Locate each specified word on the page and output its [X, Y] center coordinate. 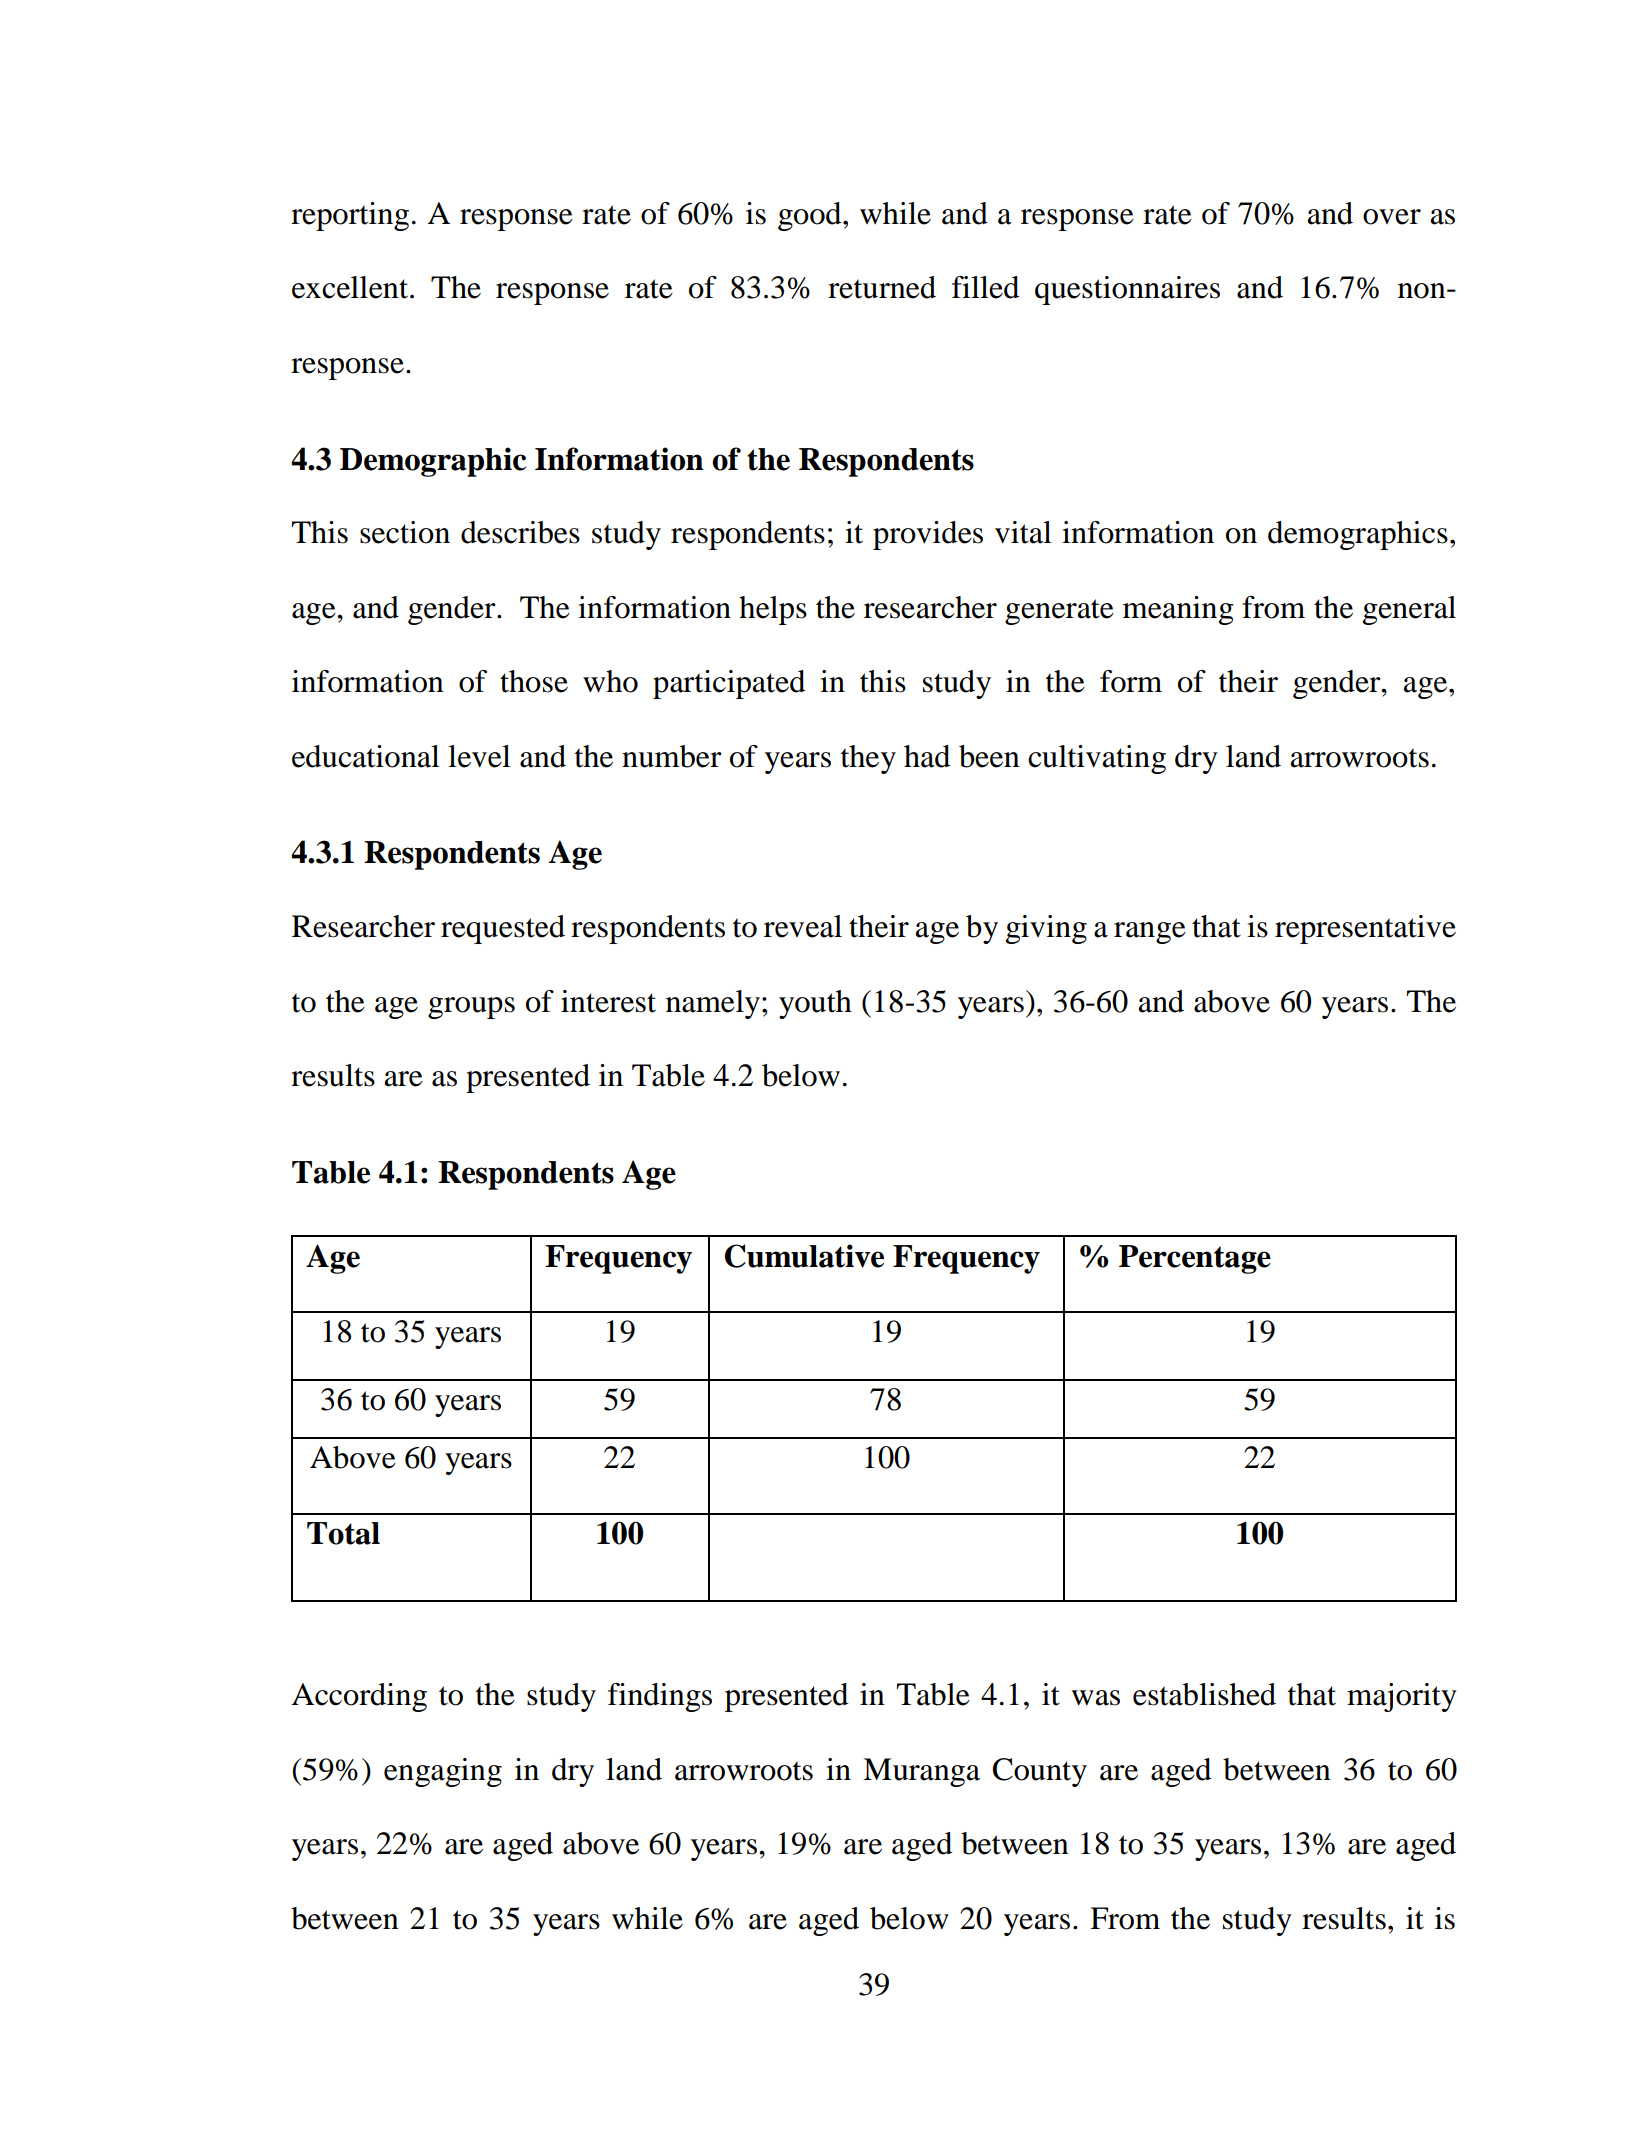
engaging [443, 1772]
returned [882, 287]
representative [1365, 929]
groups [471, 1008]
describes [520, 532]
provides [928, 535]
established [1204, 1694]
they [868, 759]
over [1392, 217]
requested [503, 929]
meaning [1178, 610]
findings [660, 1697]
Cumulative [804, 1256]
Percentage [1195, 1259]
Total [343, 1533]
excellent [351, 287]
